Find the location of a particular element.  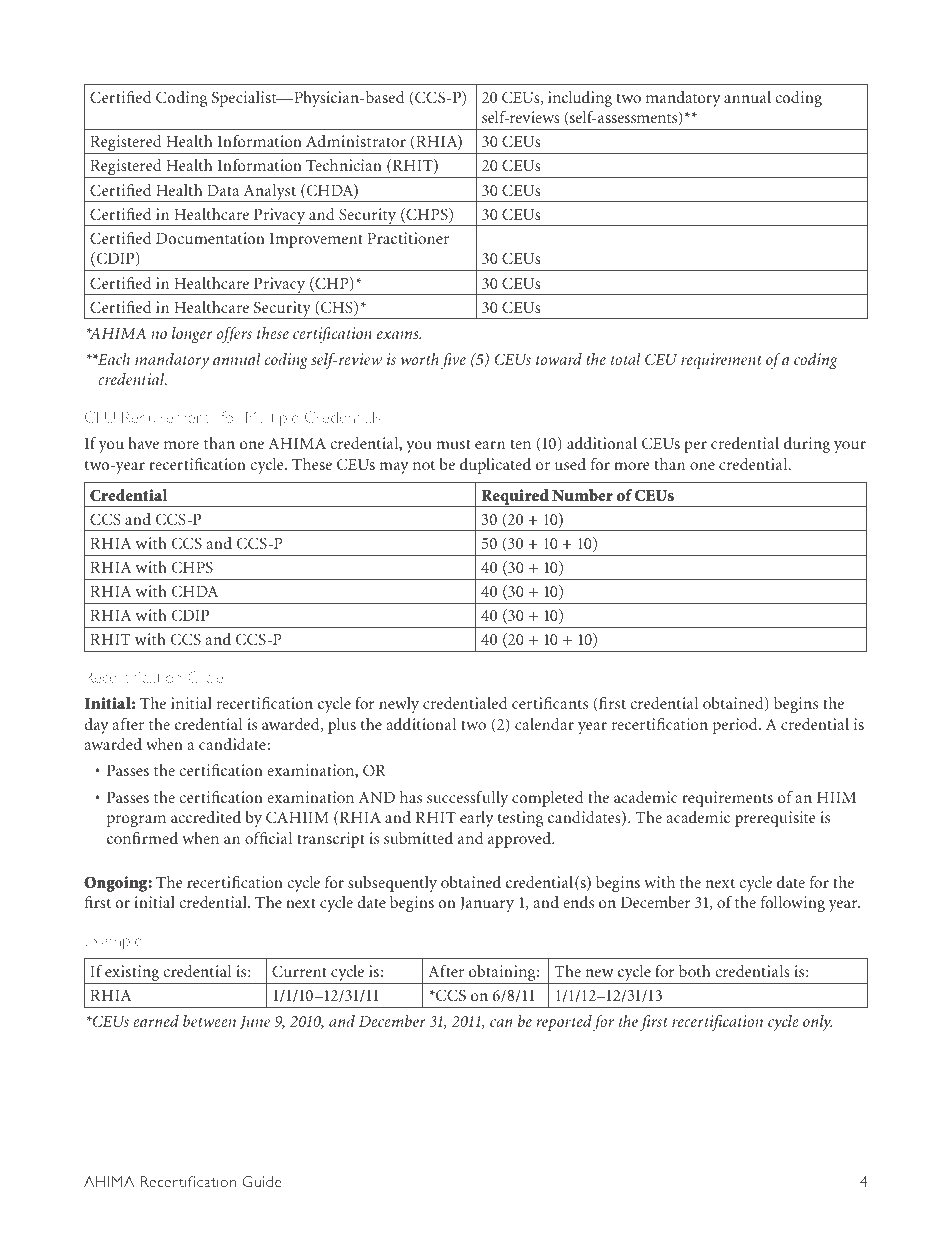

early is located at coordinates (477, 819).
